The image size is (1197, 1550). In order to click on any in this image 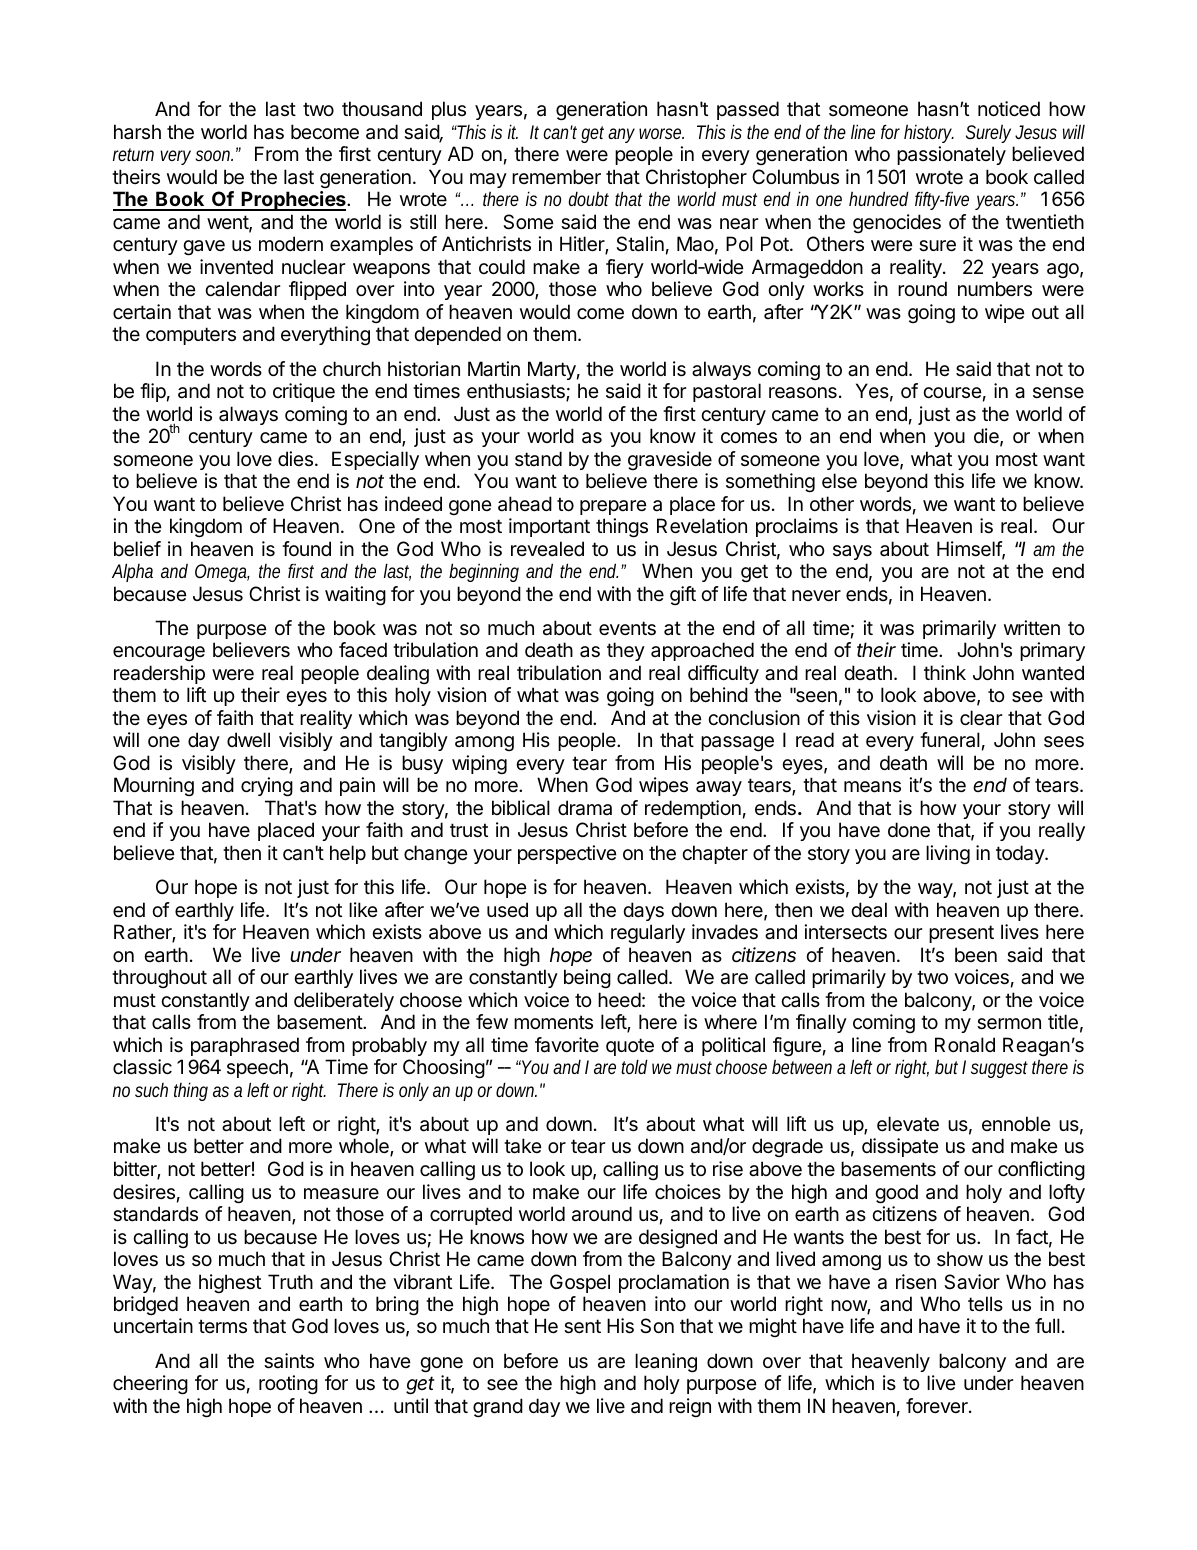, I will do `click(621, 135)`.
